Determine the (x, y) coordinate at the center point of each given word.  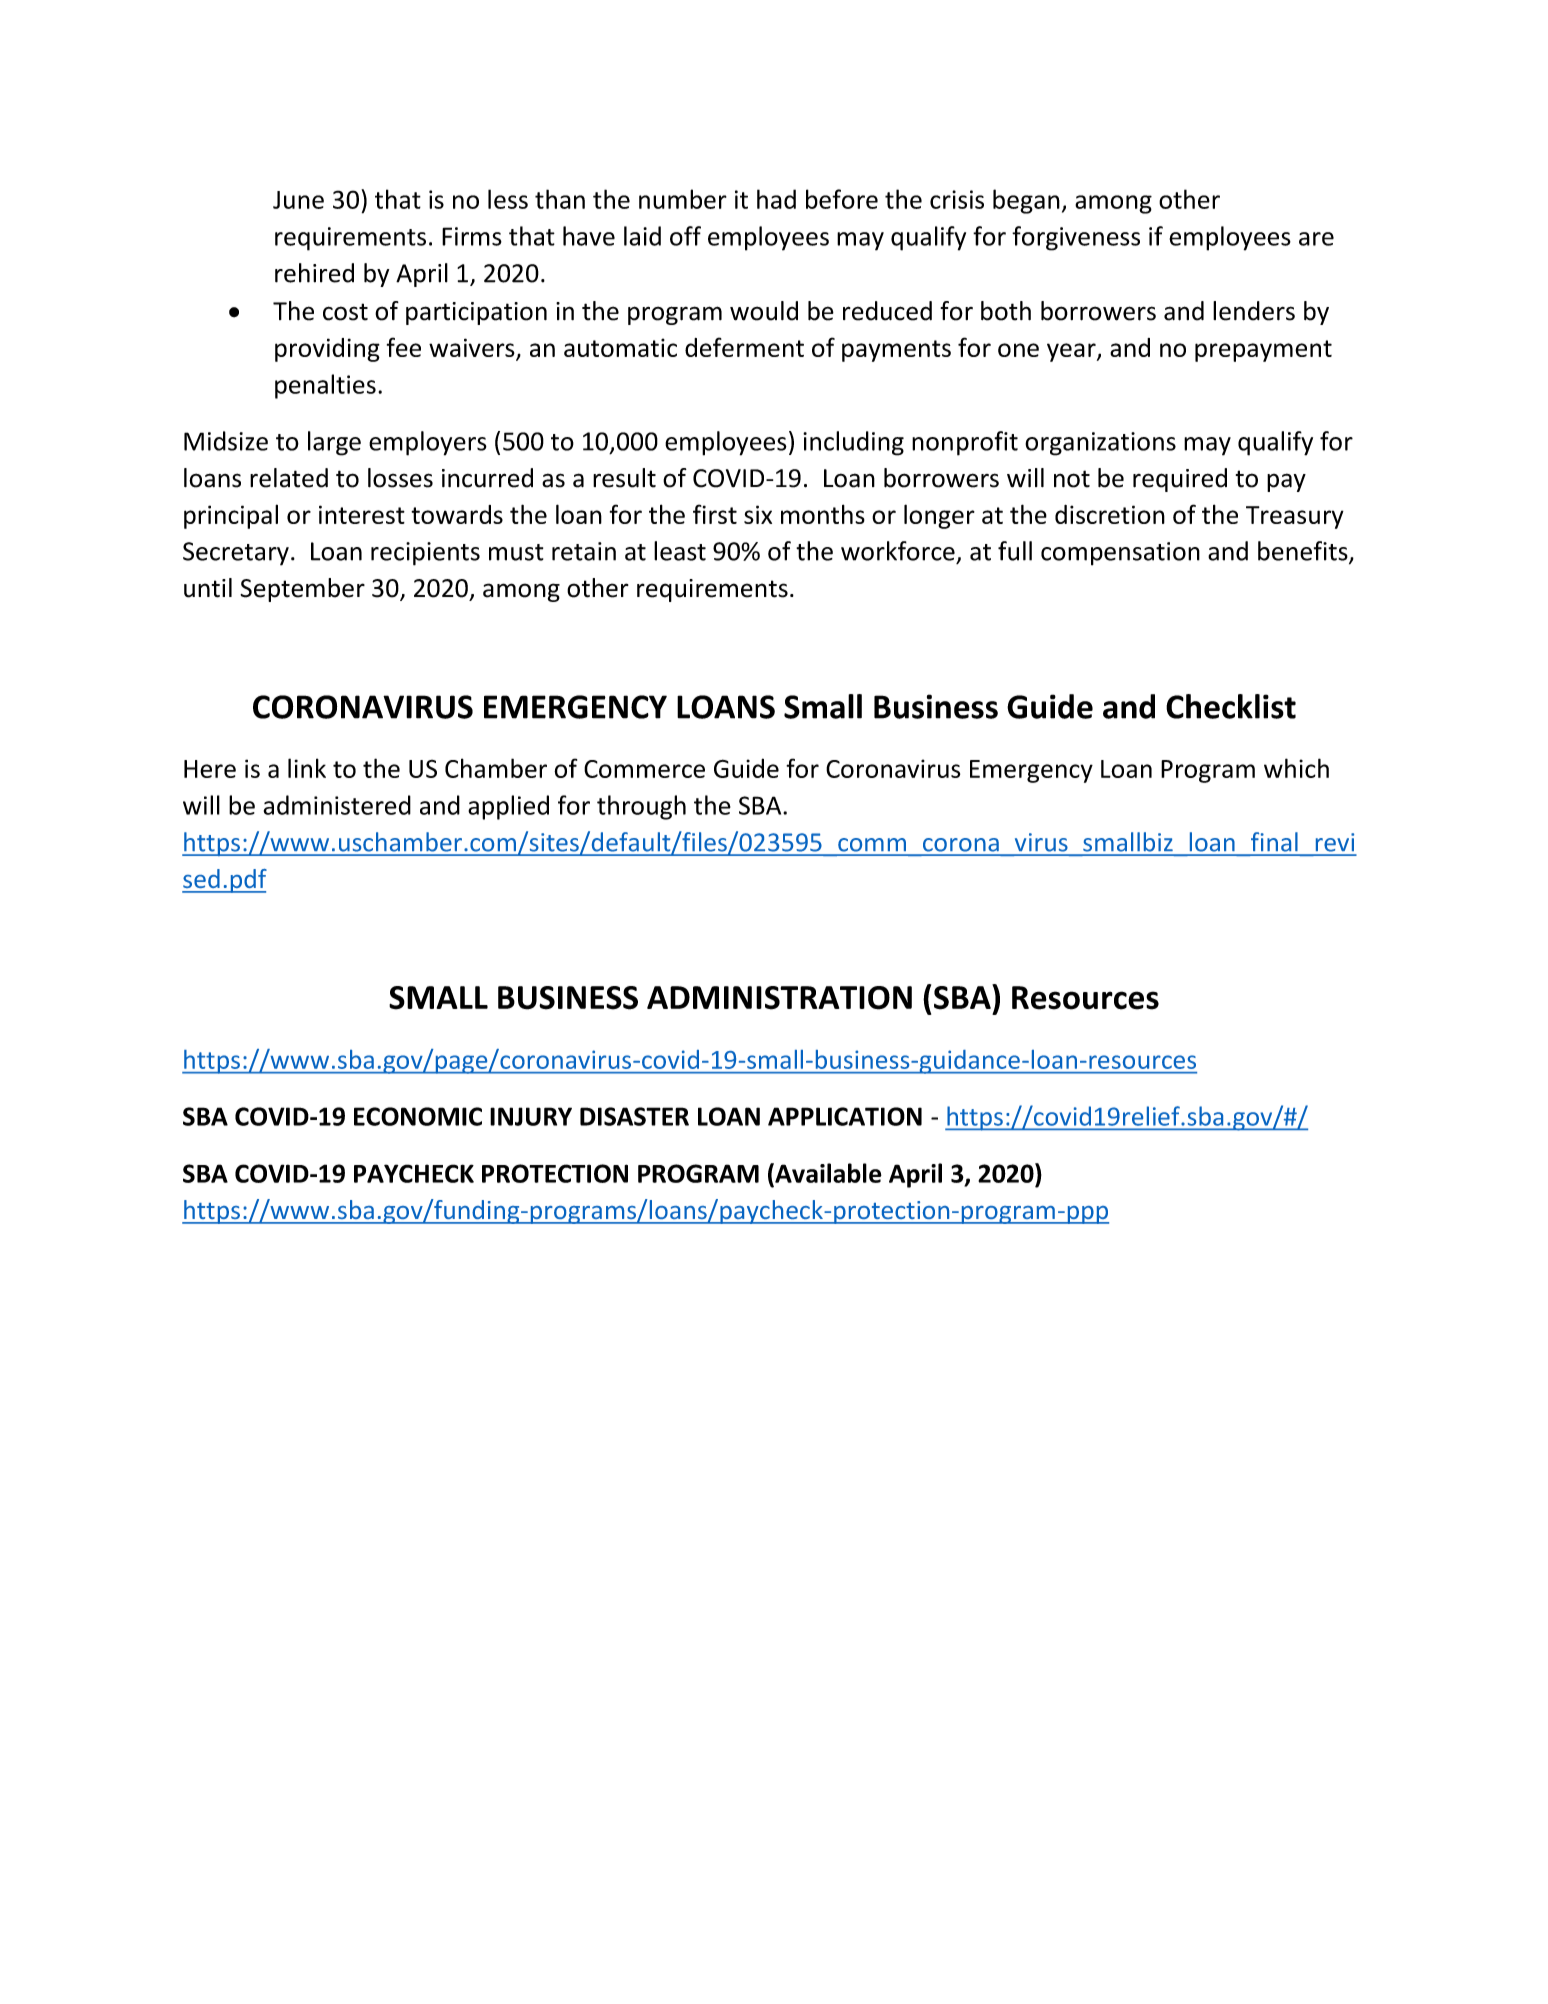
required (1180, 480)
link (307, 768)
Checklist (1231, 706)
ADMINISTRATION (779, 998)
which (1296, 768)
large (334, 443)
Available (827, 1173)
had (776, 199)
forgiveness (1076, 238)
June (298, 200)
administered (337, 805)
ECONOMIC (418, 1116)
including (853, 443)
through (641, 807)
